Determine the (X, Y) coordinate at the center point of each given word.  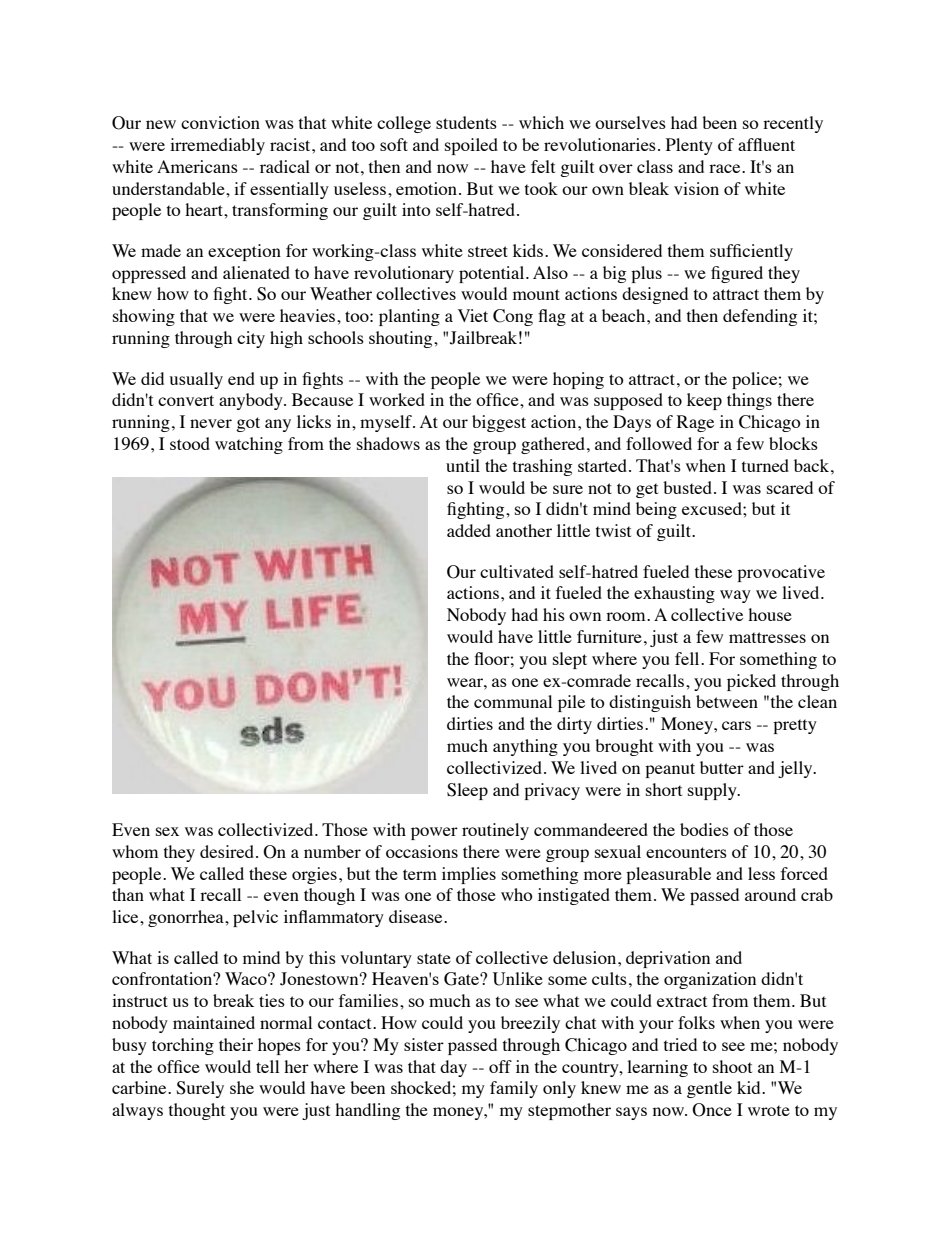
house (770, 614)
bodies (704, 829)
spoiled (471, 146)
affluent (766, 144)
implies (469, 875)
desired (227, 851)
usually (196, 380)
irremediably (217, 146)
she (242, 1087)
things (749, 401)
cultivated (517, 571)
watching (249, 445)
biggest (499, 423)
